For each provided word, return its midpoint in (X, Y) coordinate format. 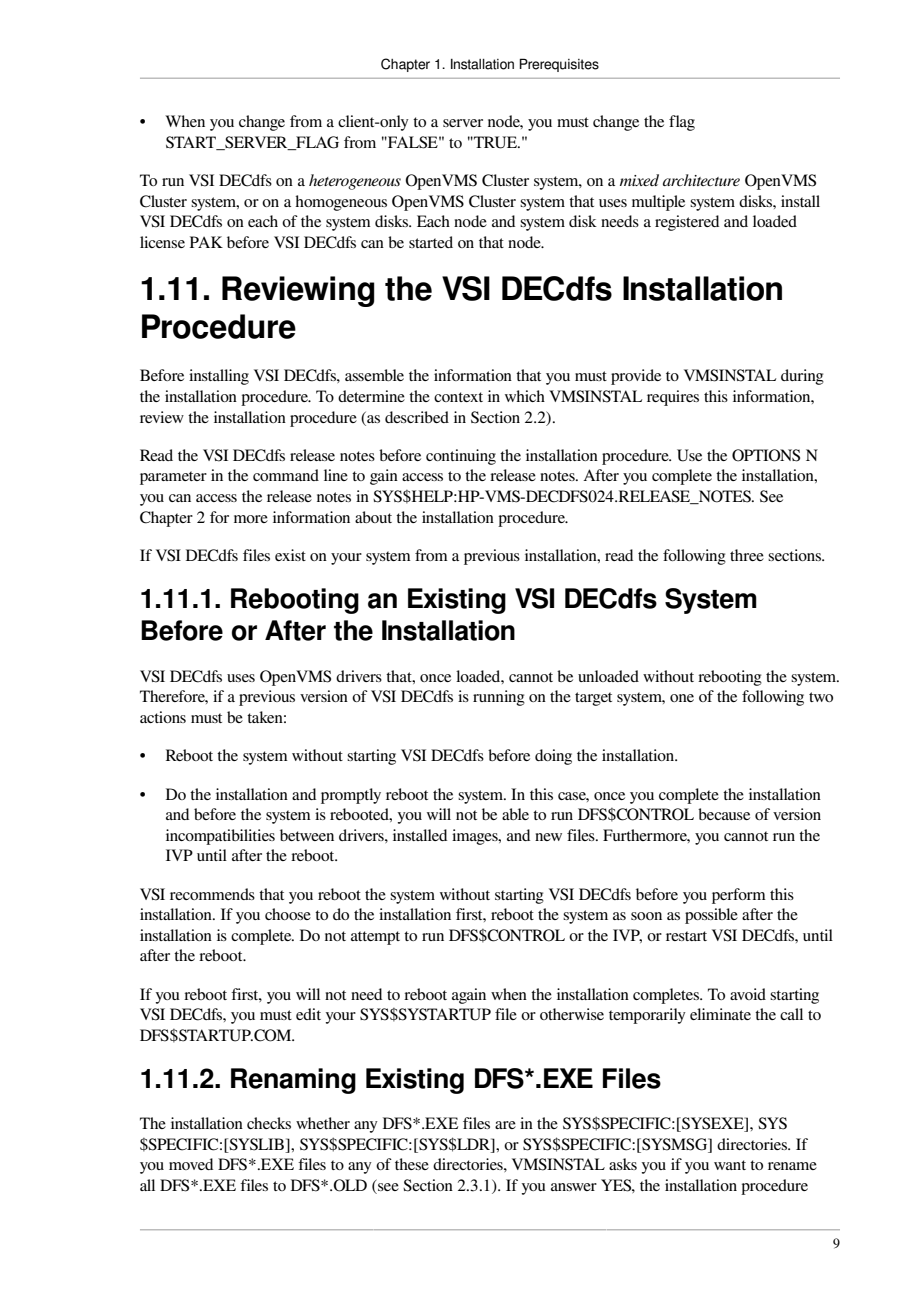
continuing (461, 457)
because (724, 814)
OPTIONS (766, 455)
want (730, 1165)
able (515, 814)
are (505, 1125)
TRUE (496, 142)
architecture (701, 180)
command (286, 475)
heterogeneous (355, 182)
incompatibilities (220, 837)
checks (269, 1123)
